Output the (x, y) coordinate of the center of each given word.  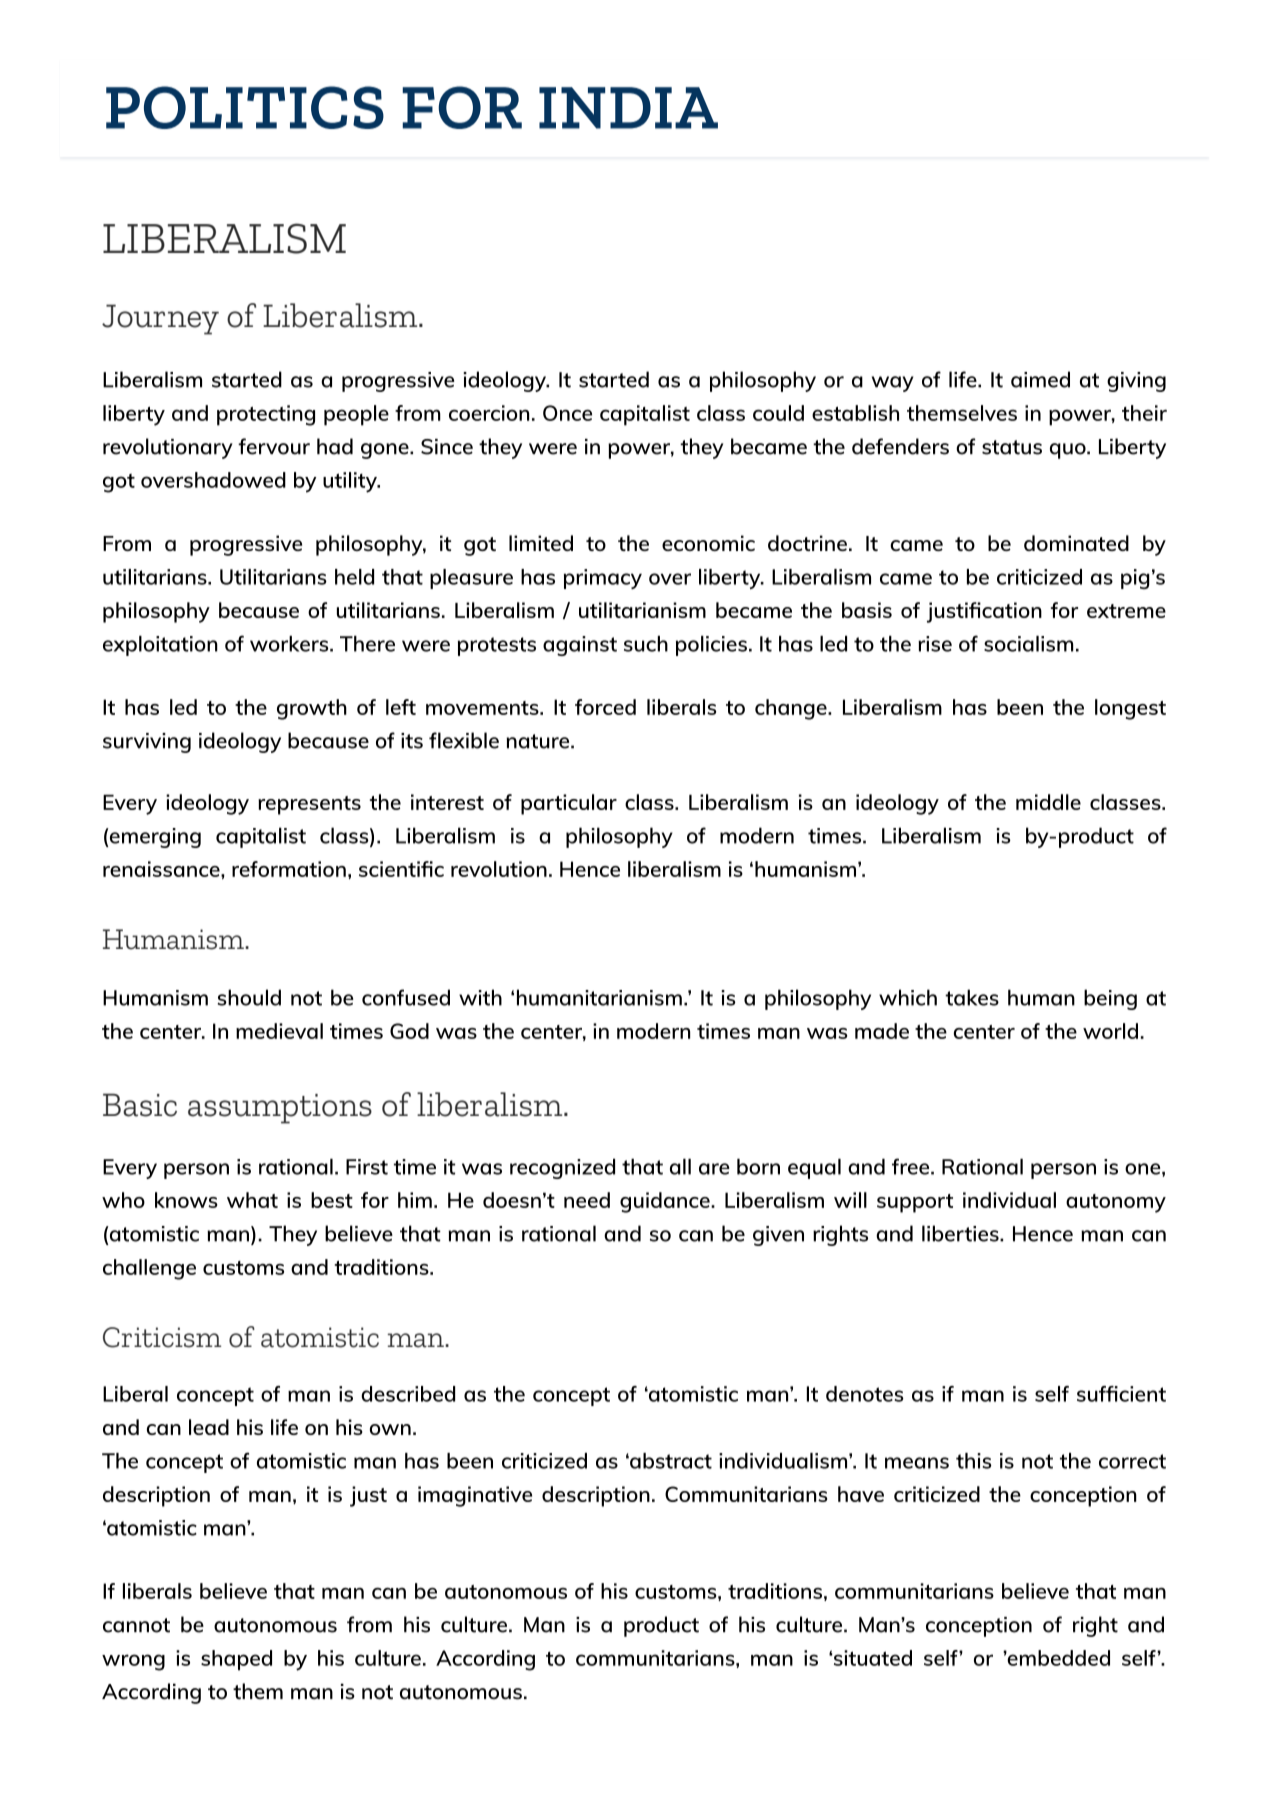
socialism (1028, 644)
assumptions (280, 1109)
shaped (236, 1660)
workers (290, 644)
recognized (562, 1168)
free (912, 1166)
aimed (1040, 379)
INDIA (628, 108)
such (646, 644)
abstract (670, 1461)
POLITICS (245, 107)
